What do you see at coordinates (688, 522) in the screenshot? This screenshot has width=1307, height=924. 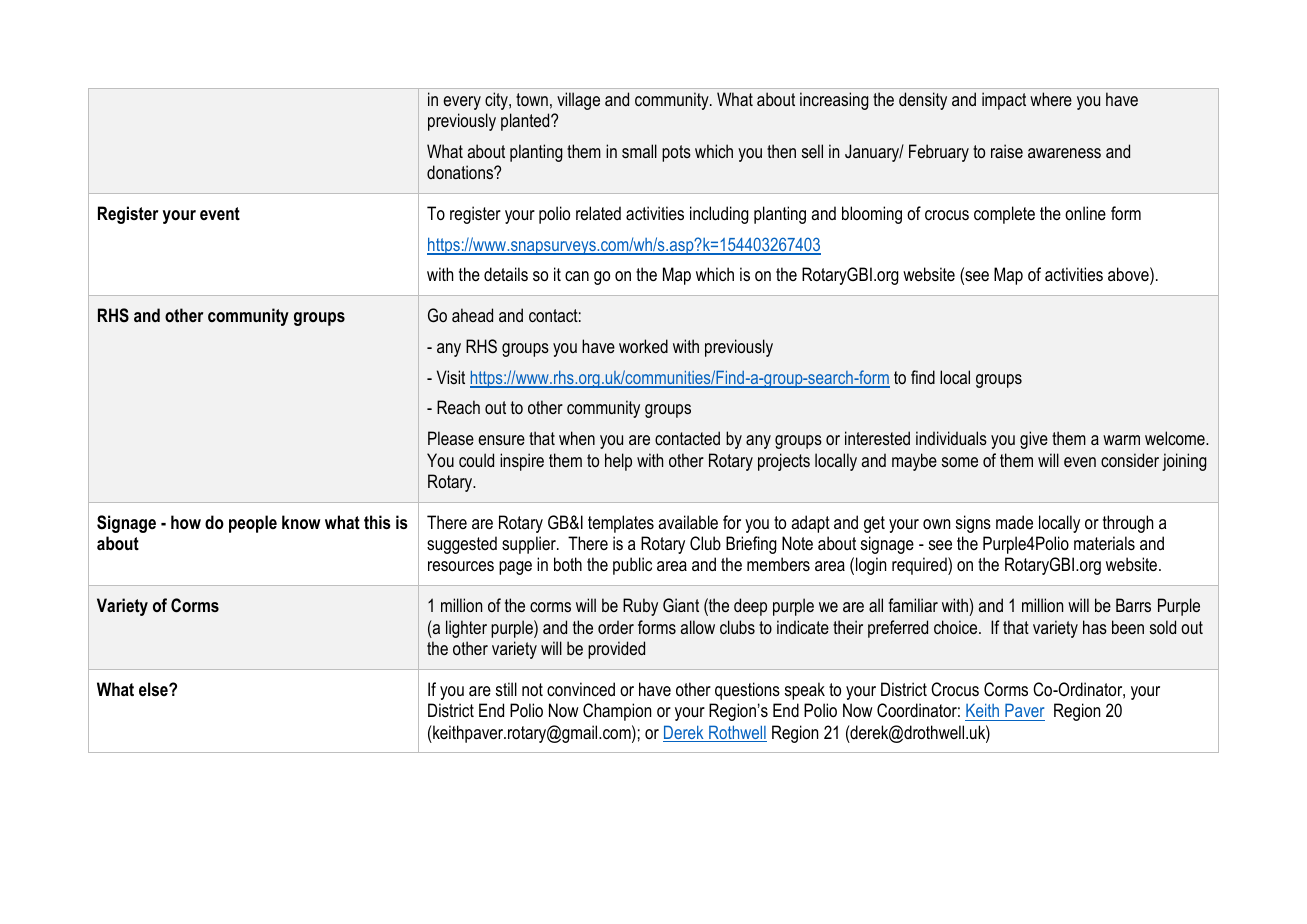 I see `available` at bounding box center [688, 522].
